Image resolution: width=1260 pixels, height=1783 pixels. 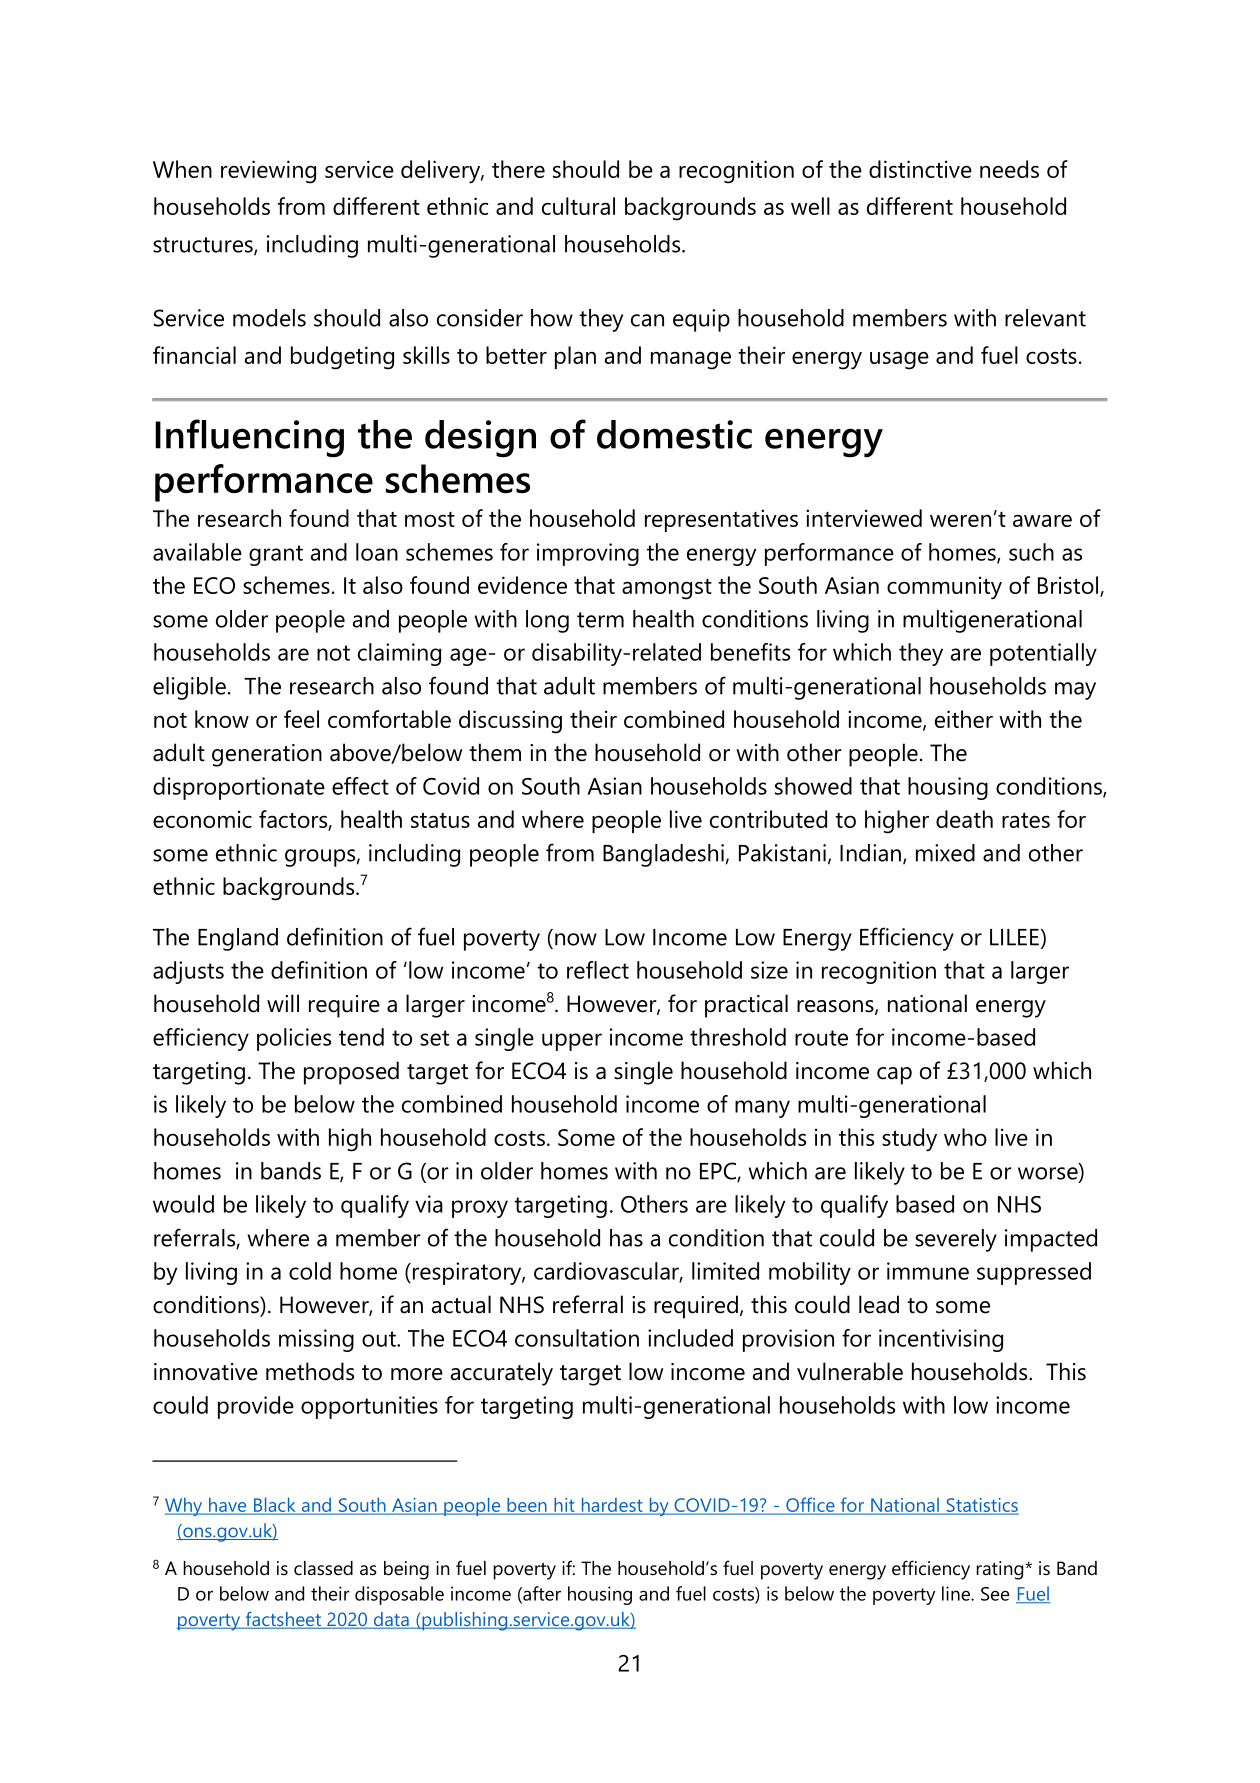 What do you see at coordinates (663, 855) in the screenshot?
I see `Bangladeshi` at bounding box center [663, 855].
